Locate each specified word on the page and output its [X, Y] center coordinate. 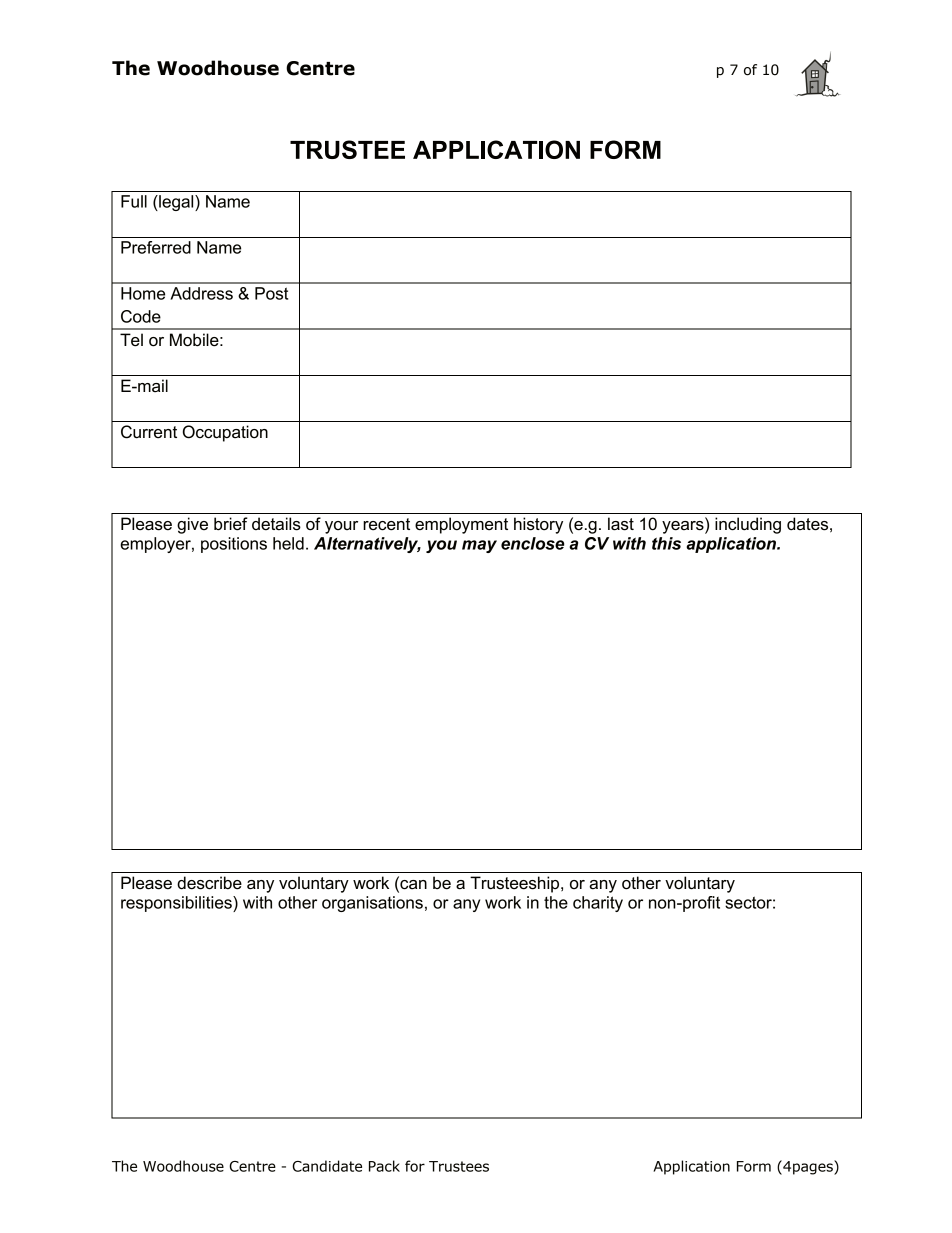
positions [234, 545]
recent [386, 524]
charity [598, 904]
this [666, 543]
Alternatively [367, 545]
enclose [533, 543]
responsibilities [177, 904]
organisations [372, 904]
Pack [384, 1166]
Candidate [327, 1166]
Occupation [225, 433]
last [621, 524]
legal [176, 203]
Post [271, 293]
